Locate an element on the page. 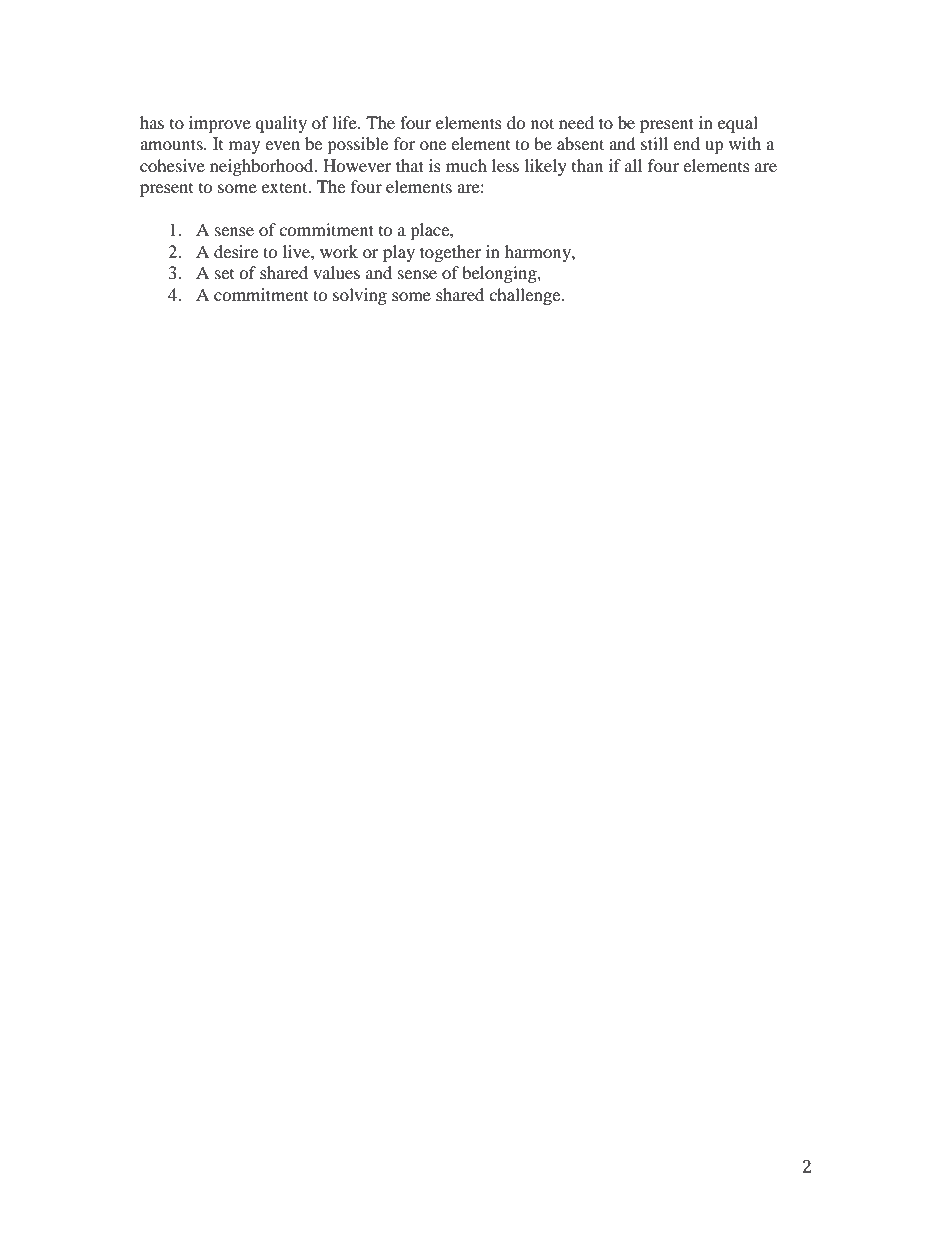  desire is located at coordinates (236, 251).
